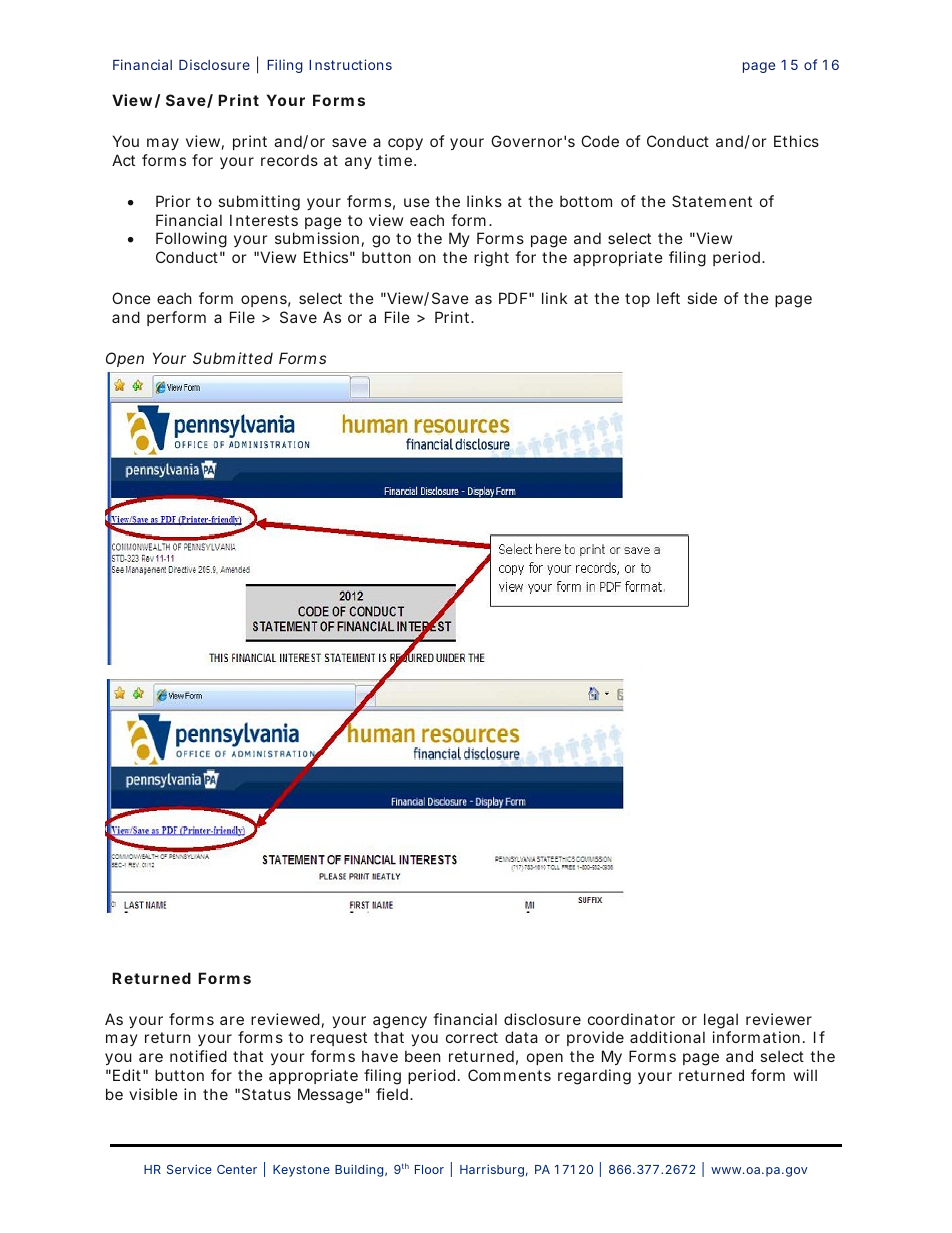 This screenshot has height=1233, width=952. I want to click on Act, so click(123, 160).
